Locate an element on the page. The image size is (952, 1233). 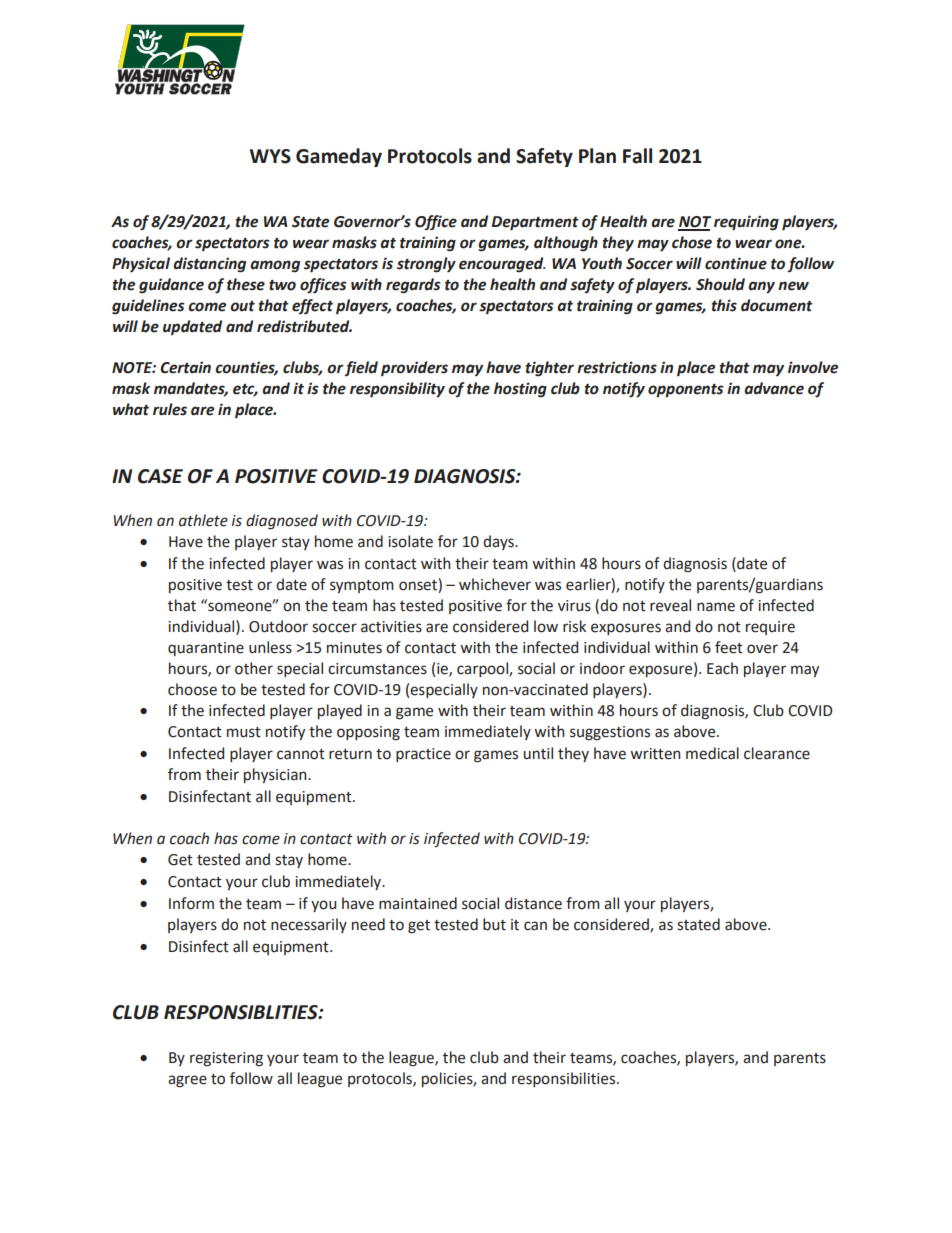
distancing is located at coordinates (209, 265).
